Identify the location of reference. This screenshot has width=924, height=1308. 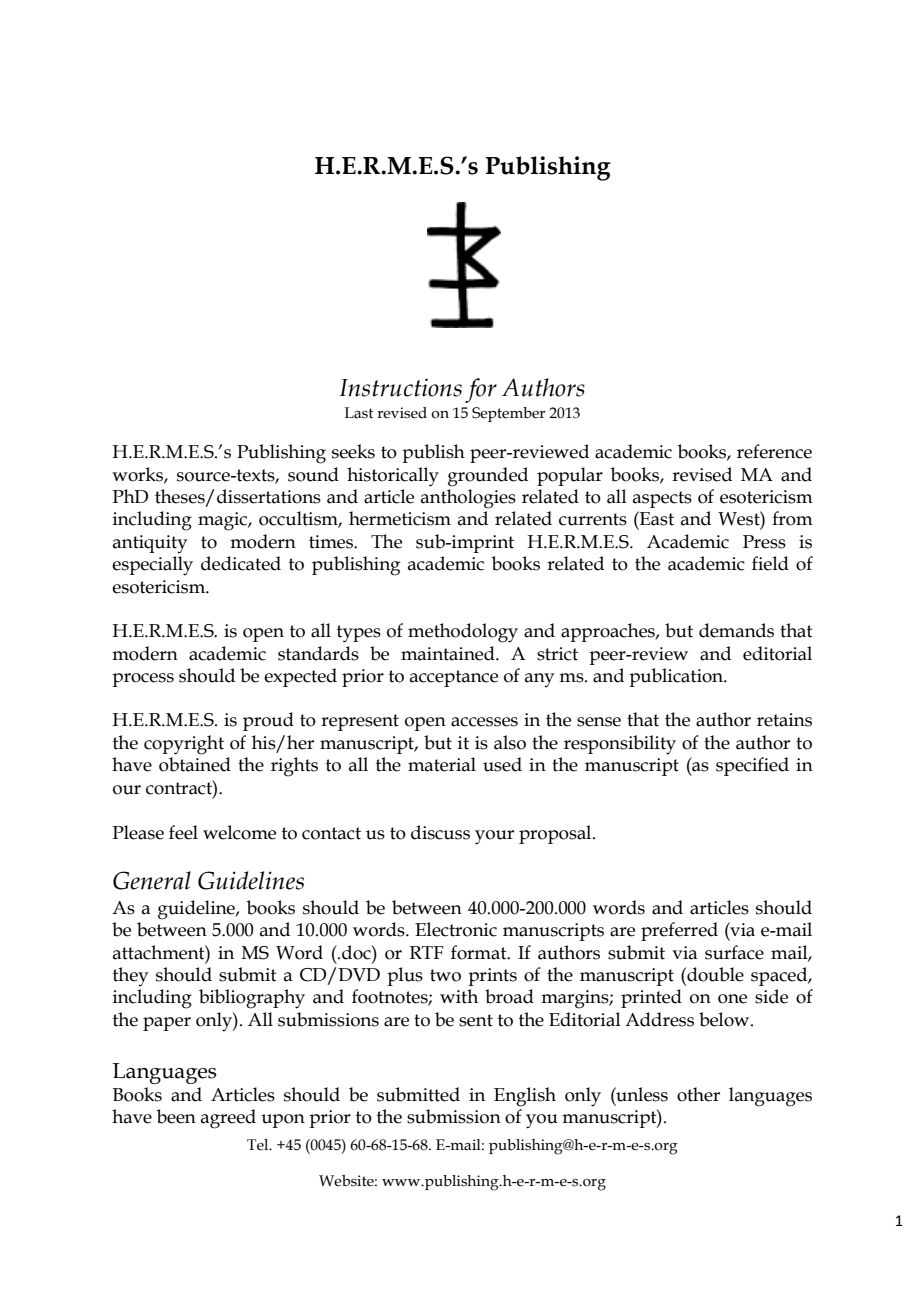
(774, 451).
